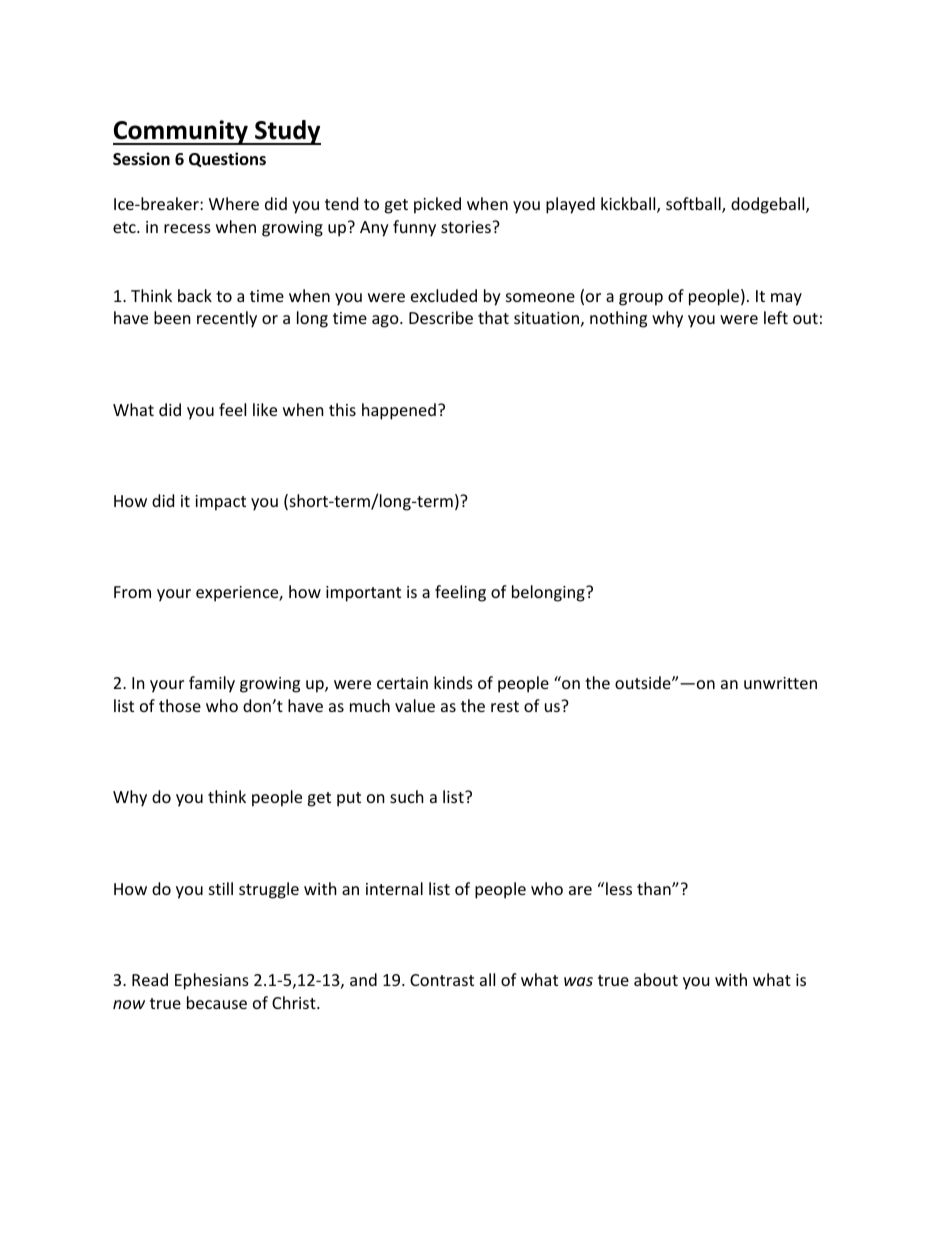 This screenshot has height=1233, width=952. Describe the element at coordinates (442, 980) in the screenshot. I see `Contrast` at that location.
